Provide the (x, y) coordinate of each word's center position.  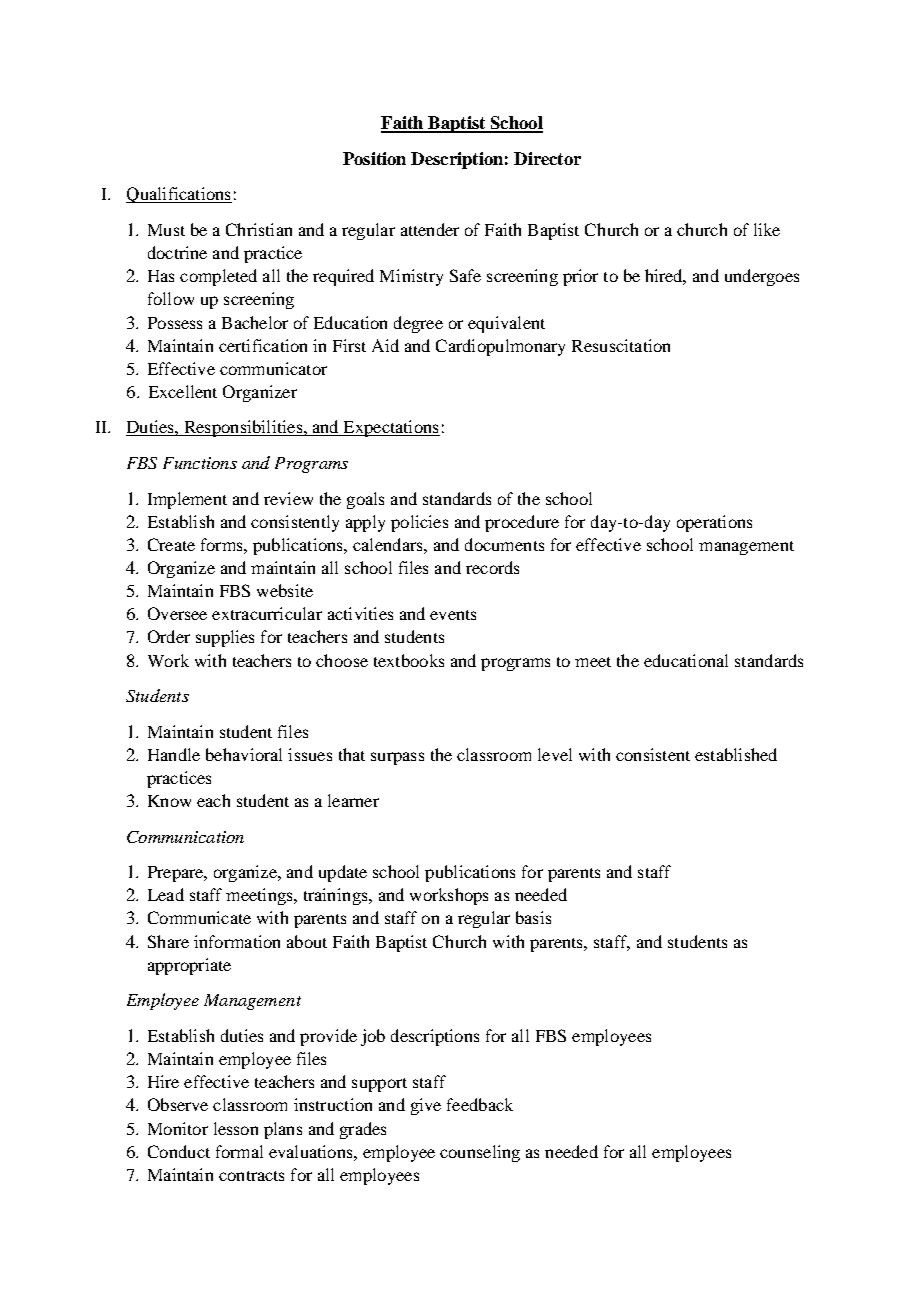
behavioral (244, 754)
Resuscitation (621, 345)
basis (533, 917)
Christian (259, 229)
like (767, 229)
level (555, 754)
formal (239, 1151)
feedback (480, 1104)
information (237, 941)
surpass (397, 758)
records (492, 567)
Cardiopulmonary (500, 347)
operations (714, 523)
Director (547, 158)
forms (223, 544)
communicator (273, 368)
